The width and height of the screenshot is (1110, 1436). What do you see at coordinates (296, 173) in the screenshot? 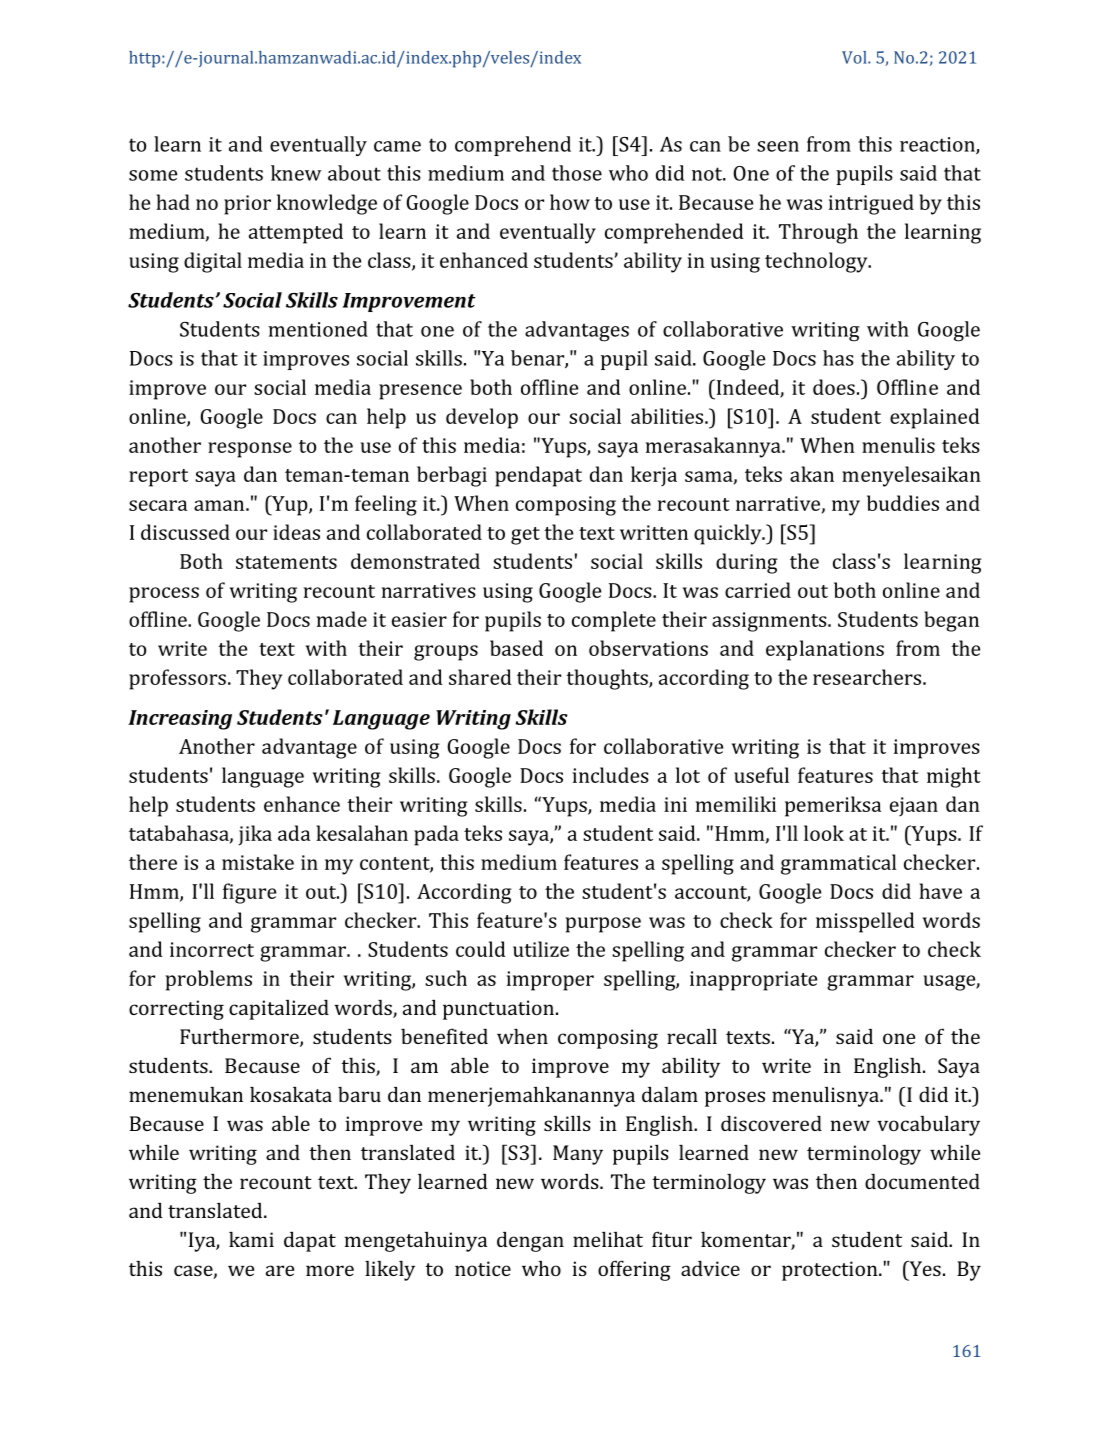
I see `knew` at bounding box center [296, 173].
